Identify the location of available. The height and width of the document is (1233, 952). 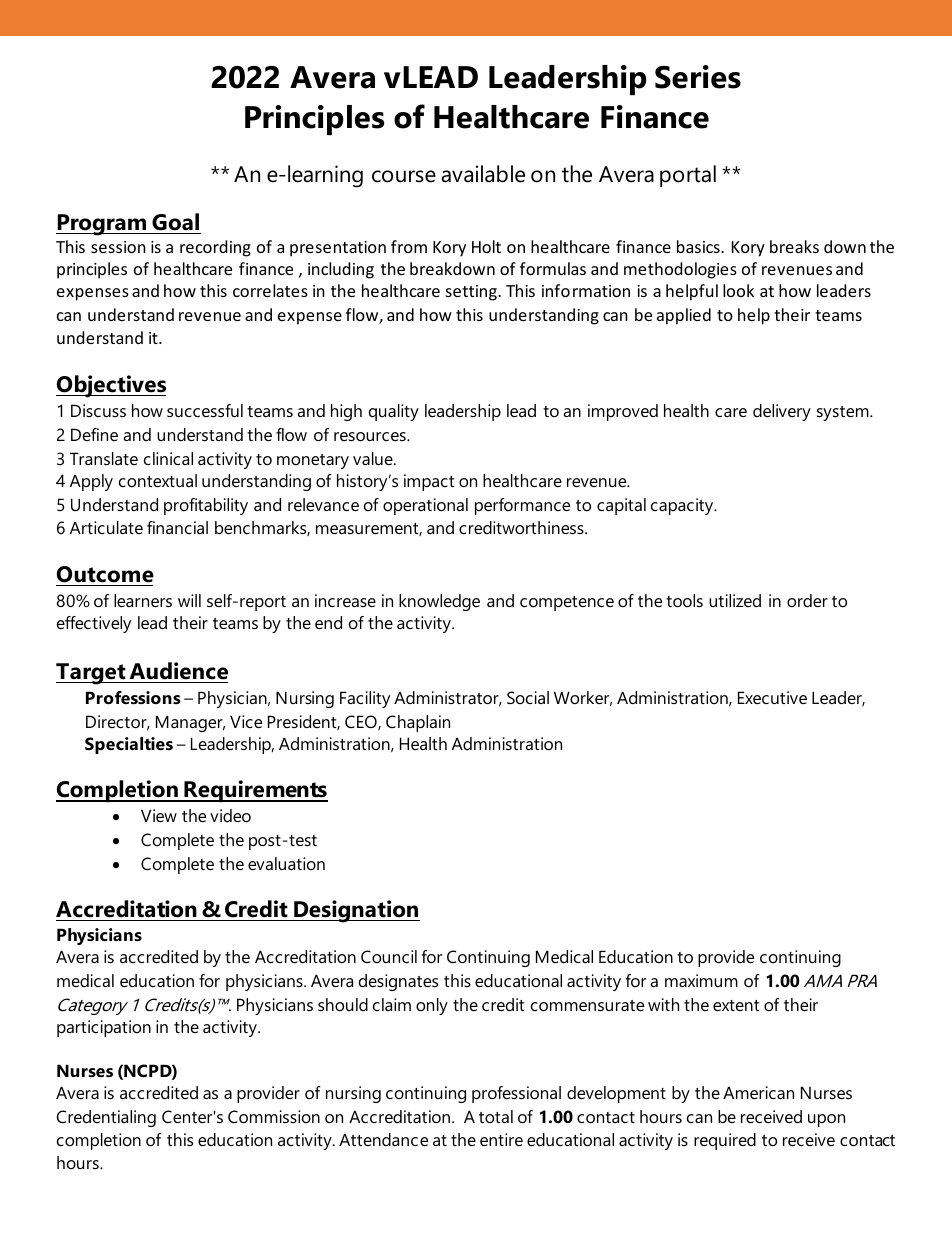
(483, 174).
